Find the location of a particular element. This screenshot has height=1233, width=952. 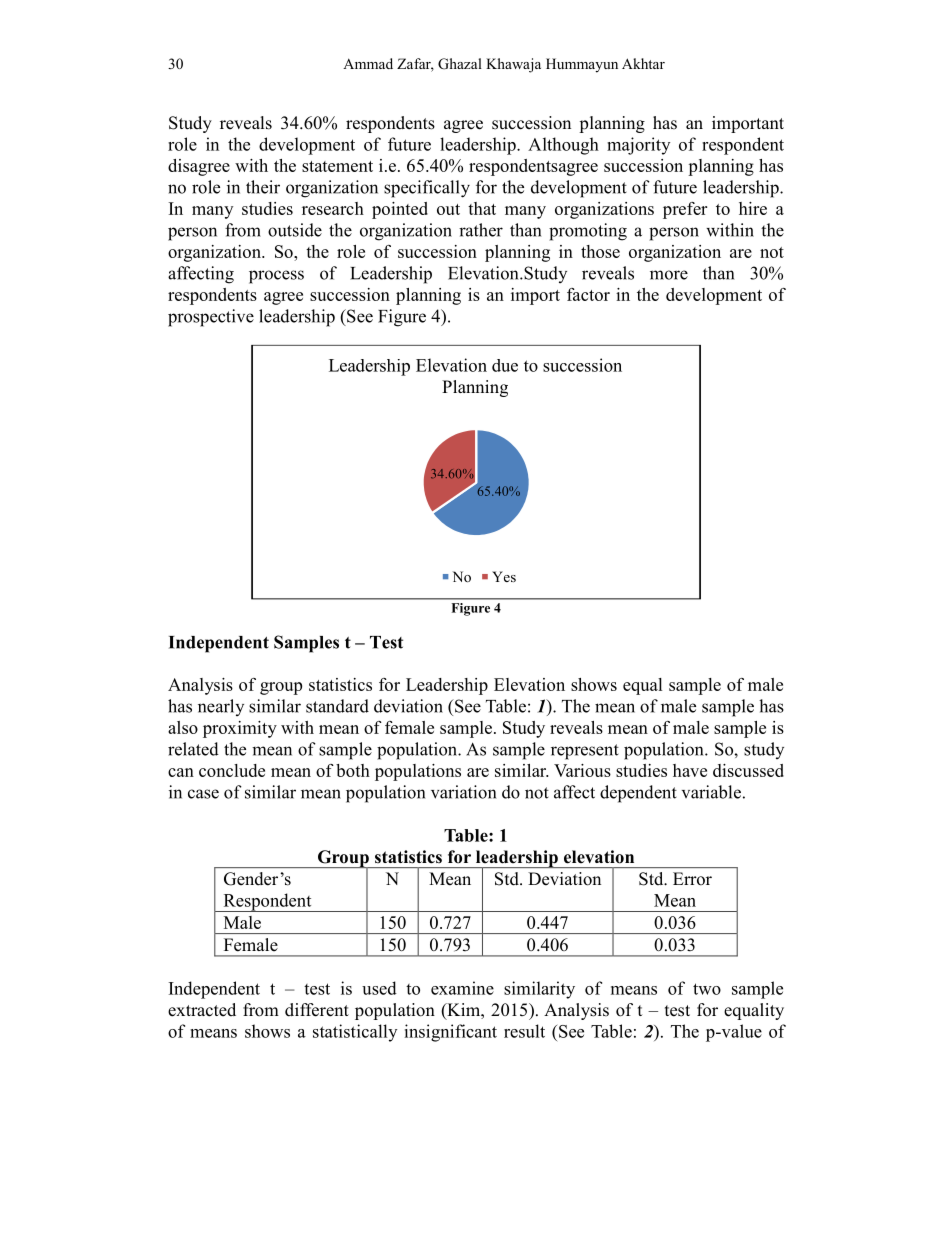

variable is located at coordinates (711, 792).
